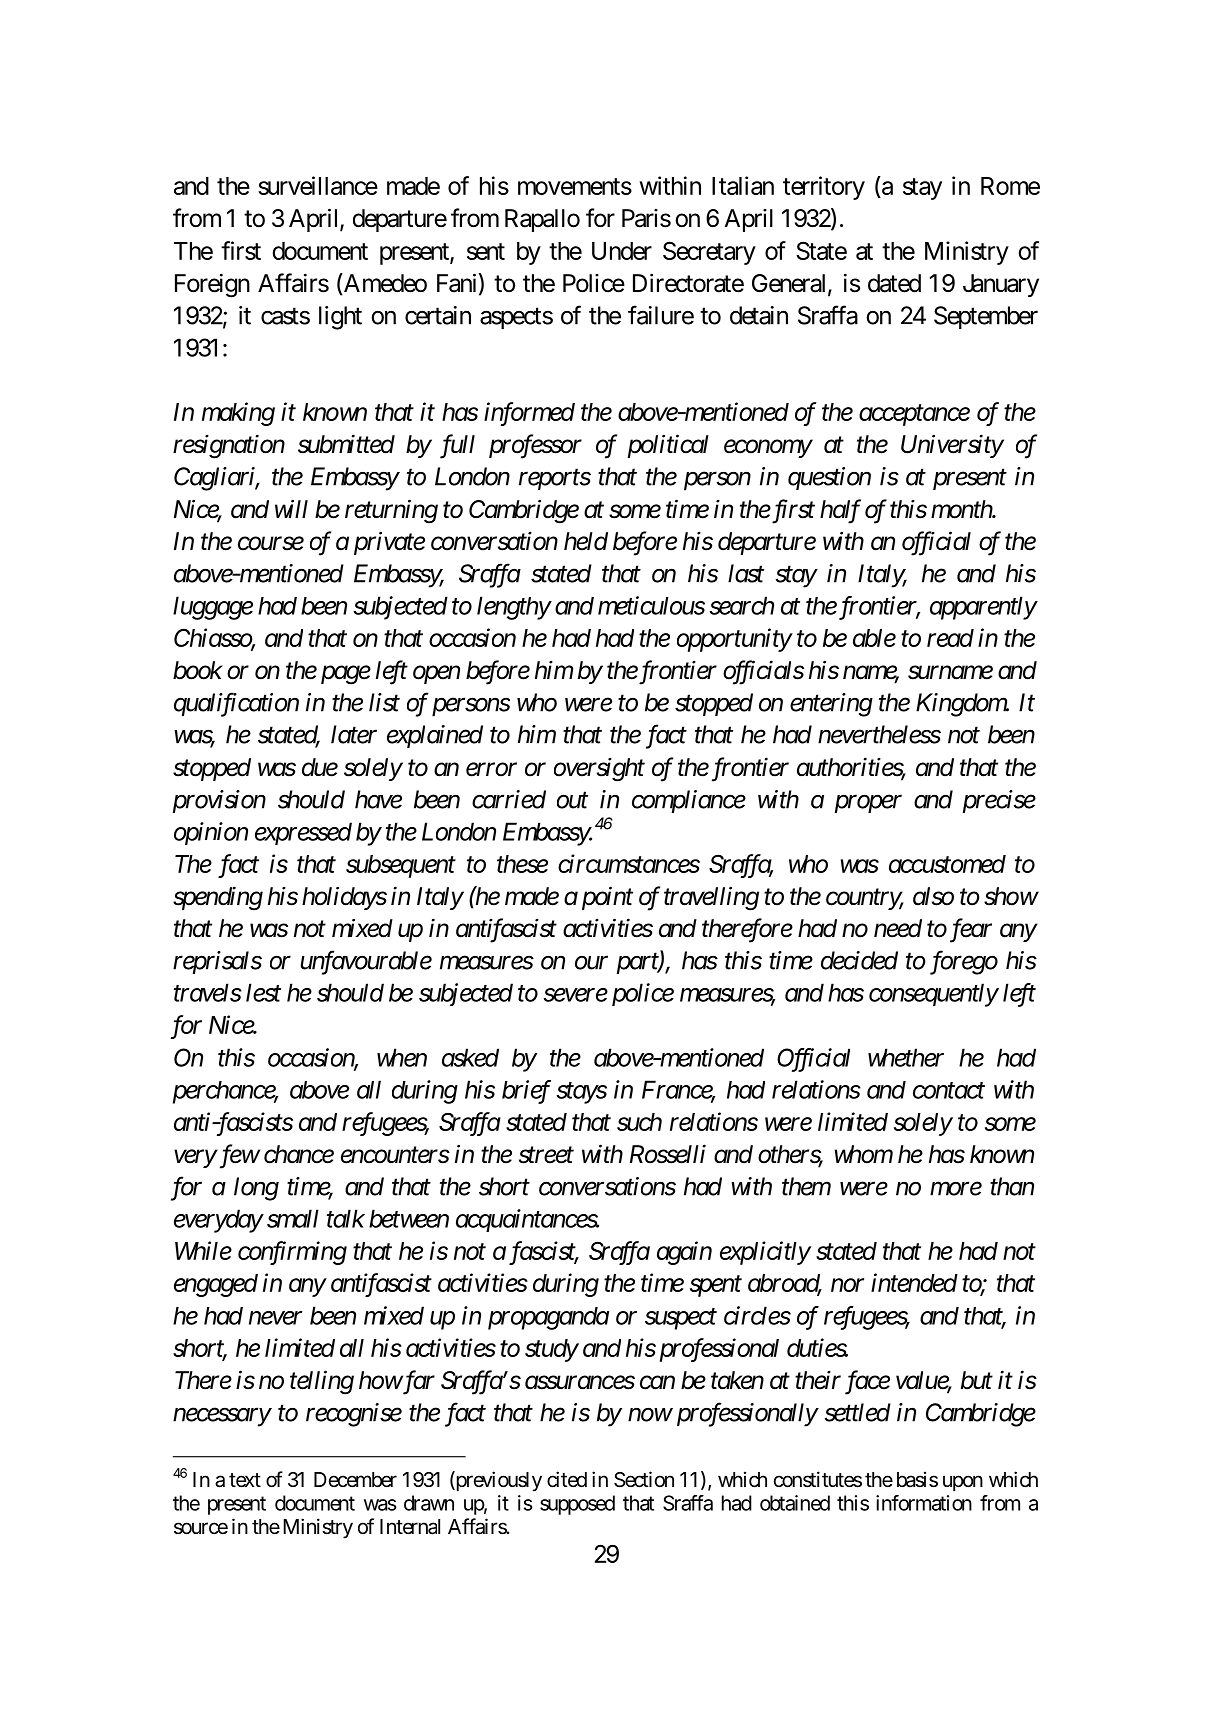  What do you see at coordinates (639, 1122) in the page?
I see `such` at bounding box center [639, 1122].
